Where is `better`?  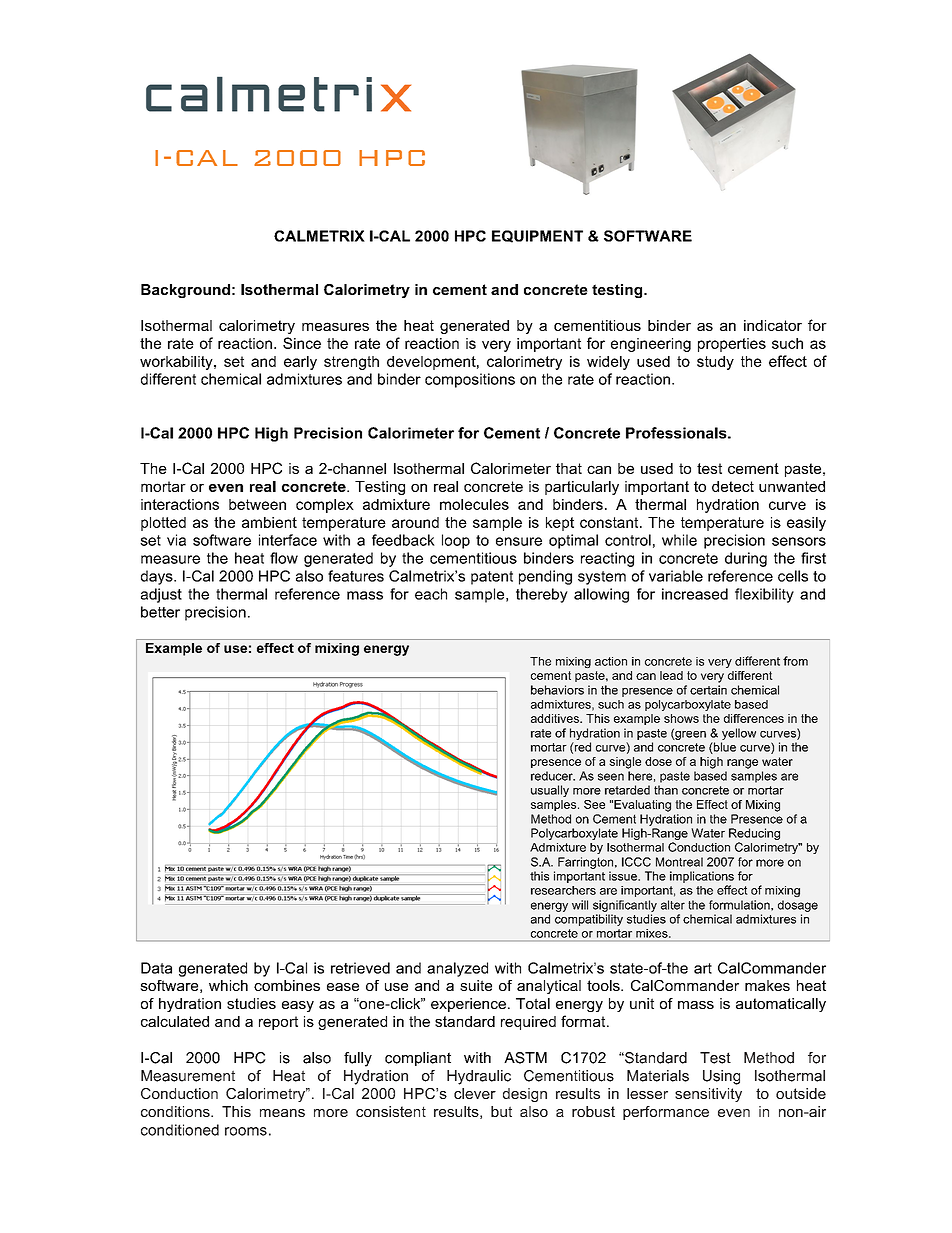
better is located at coordinates (160, 612).
